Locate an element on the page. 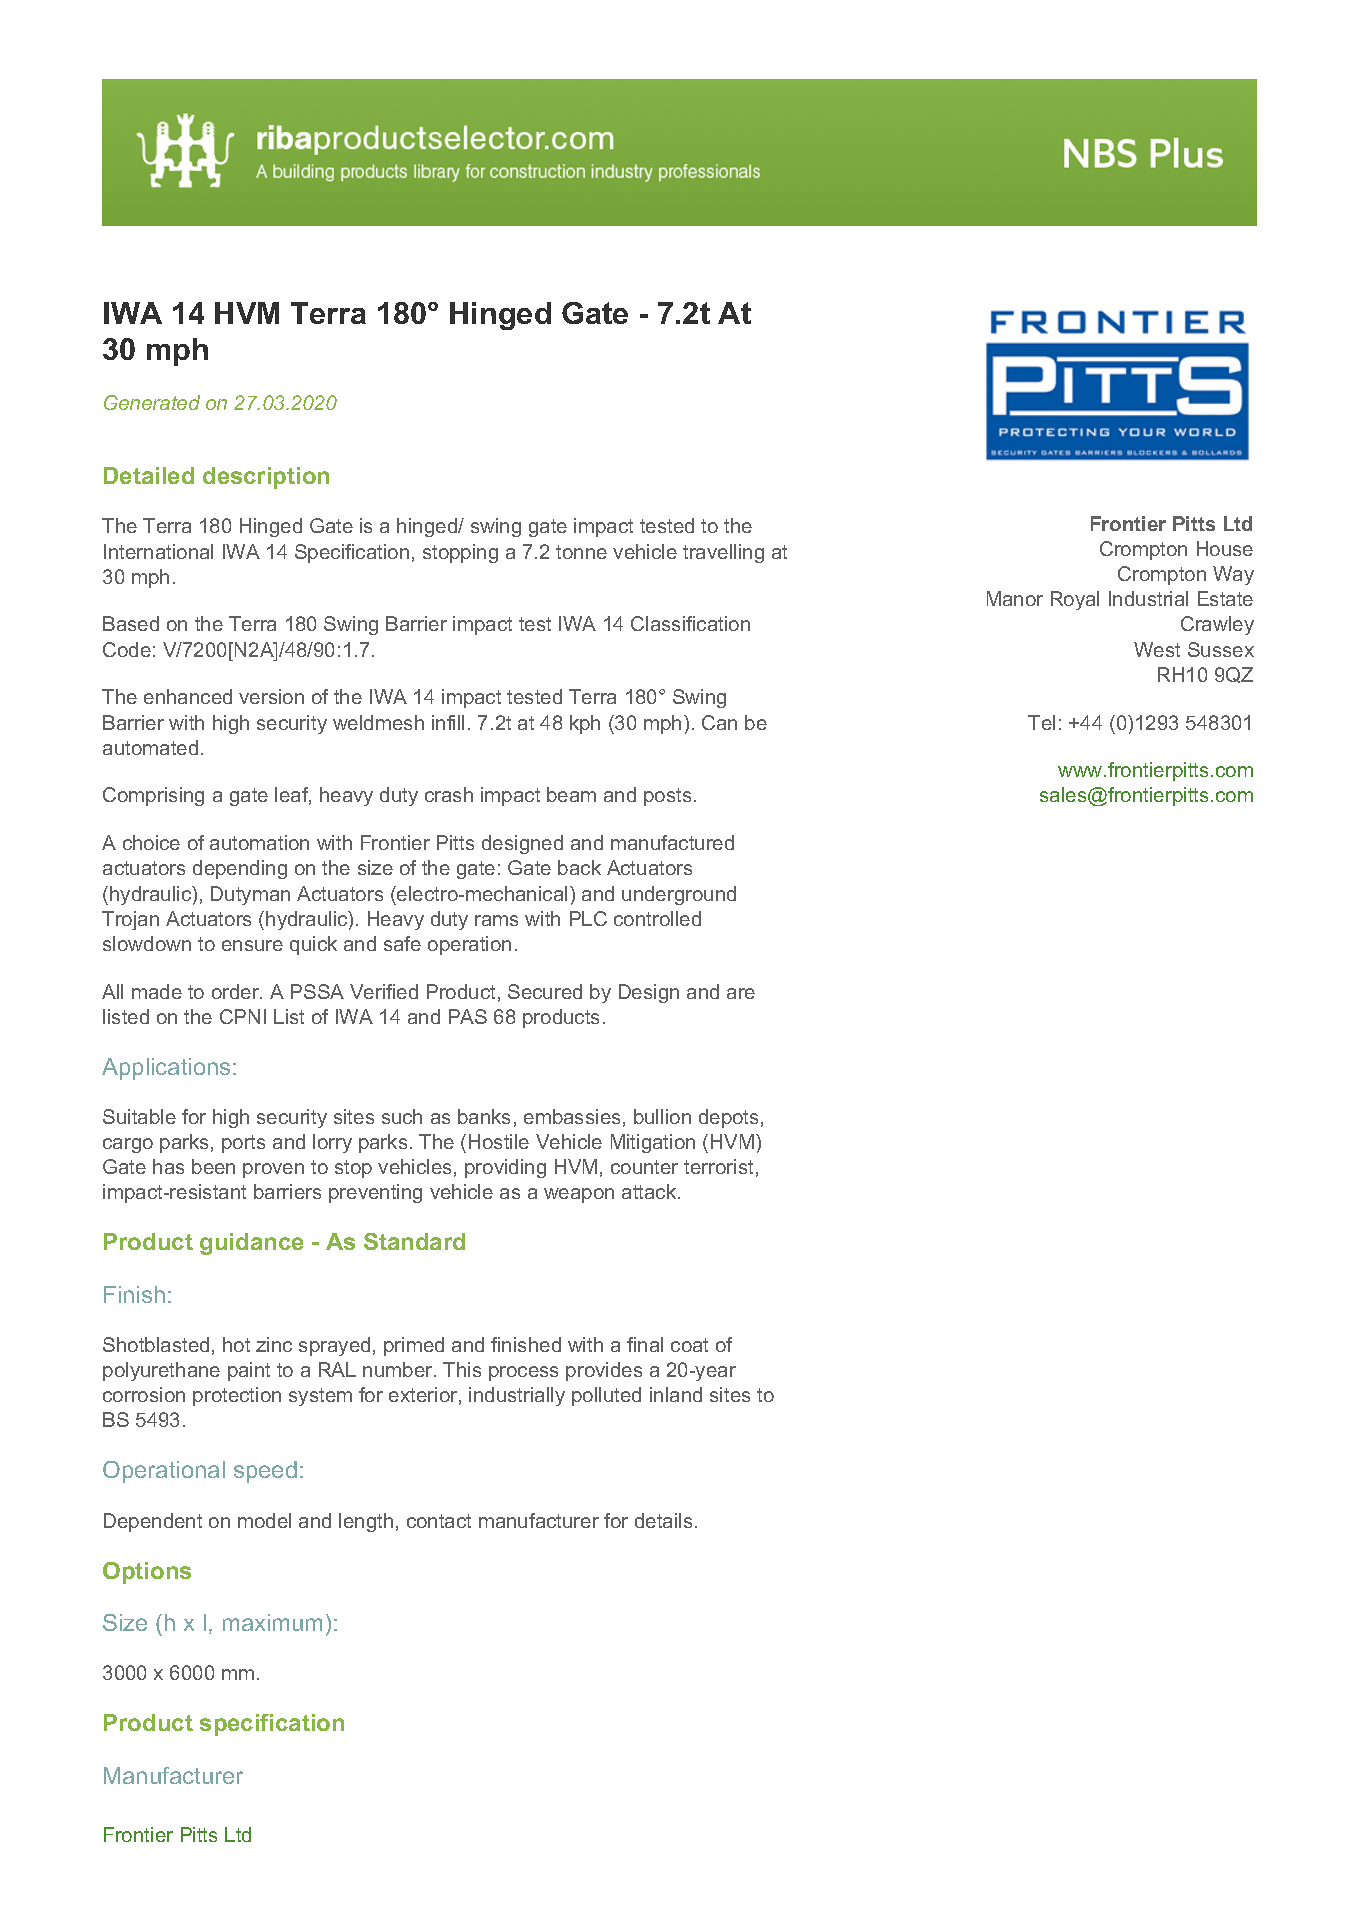 This image has height=1920, width=1357. terrorist is located at coordinates (718, 1166).
